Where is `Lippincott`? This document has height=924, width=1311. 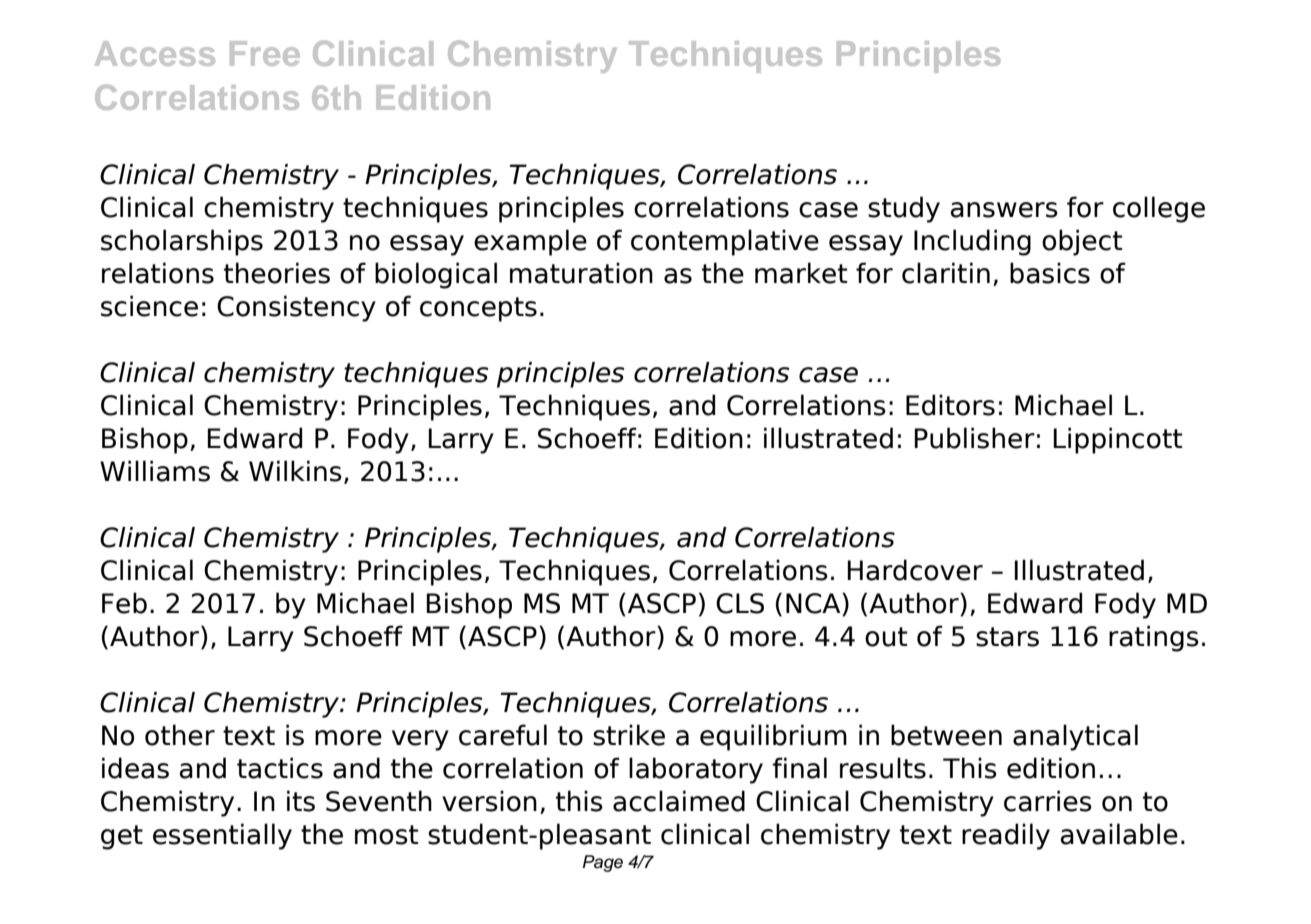 Lippincott is located at coordinates (1118, 440).
